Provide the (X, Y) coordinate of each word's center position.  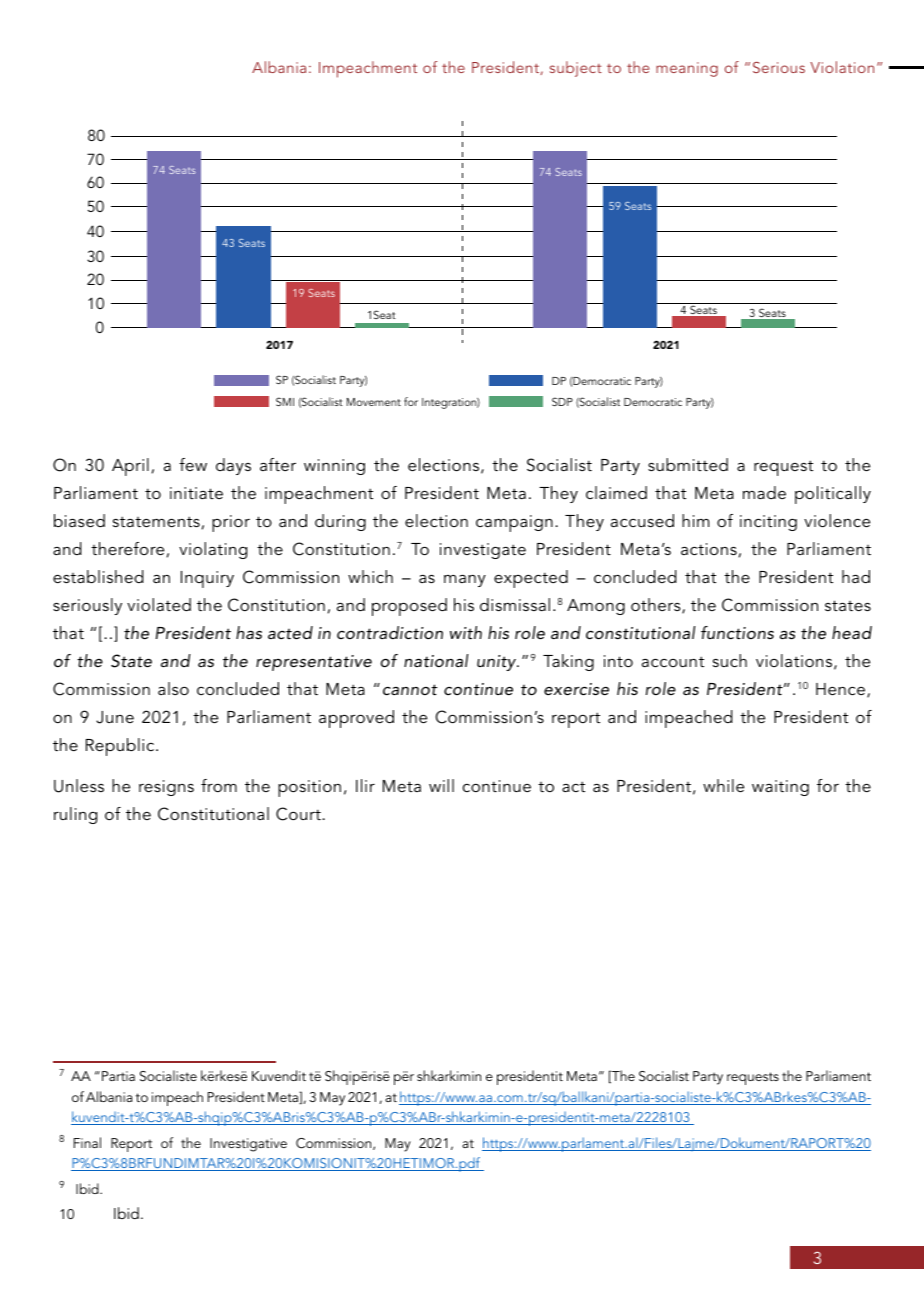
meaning (687, 69)
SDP (562, 401)
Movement (374, 402)
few (193, 464)
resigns (166, 788)
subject (576, 69)
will (441, 785)
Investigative (248, 1145)
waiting (780, 788)
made (764, 492)
